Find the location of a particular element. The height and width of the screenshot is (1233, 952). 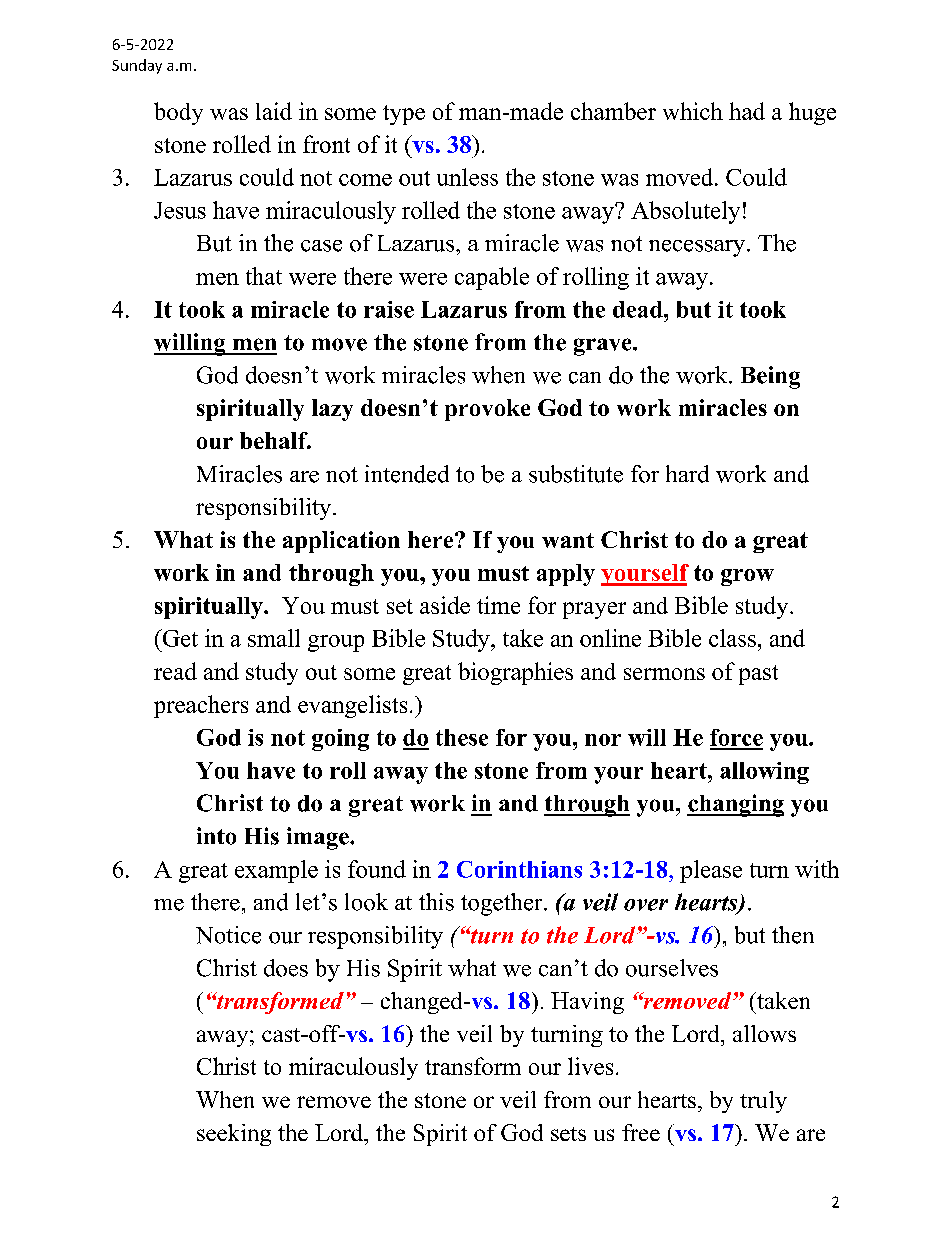

truly is located at coordinates (763, 1102).
